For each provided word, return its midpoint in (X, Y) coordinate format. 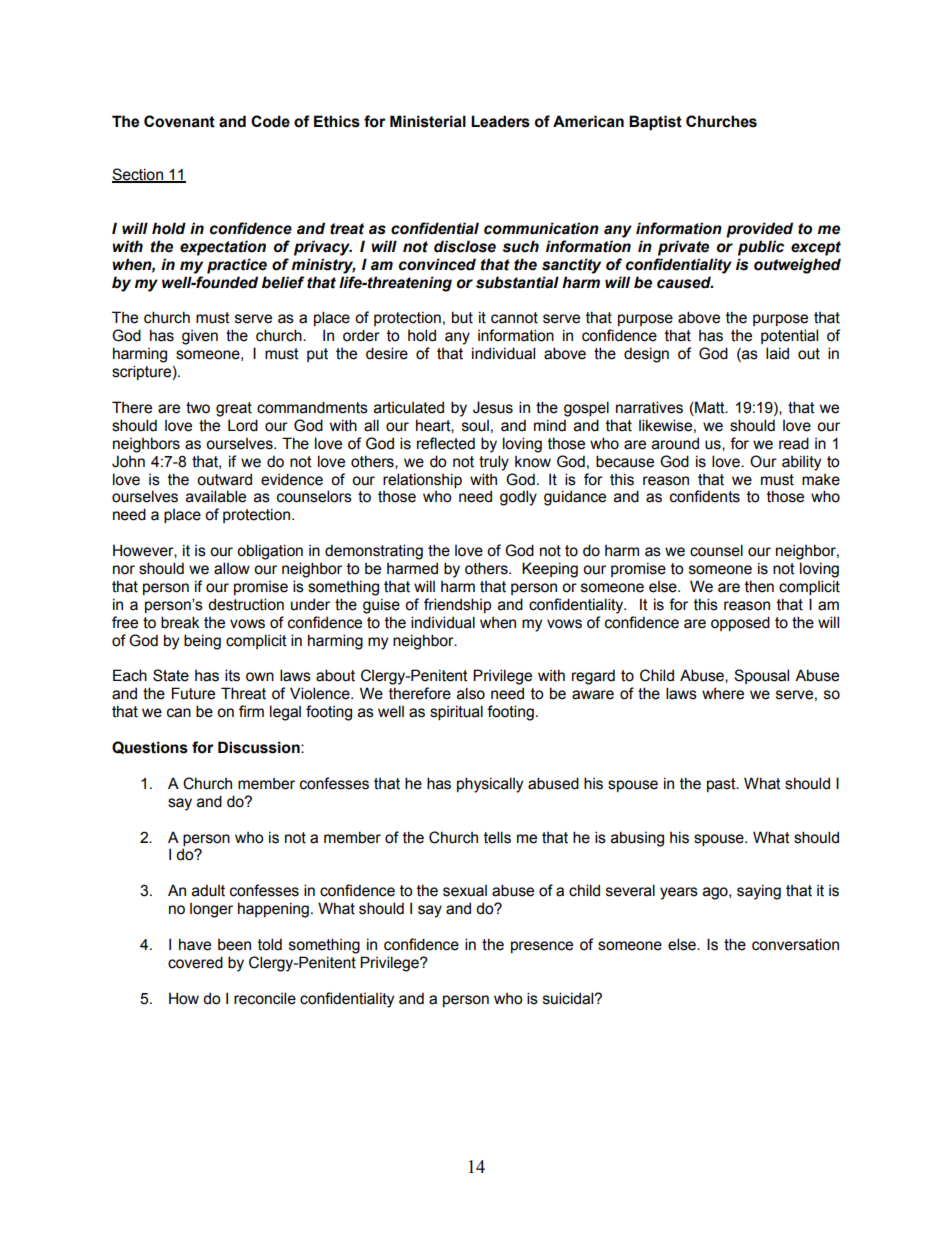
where (723, 694)
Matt (710, 408)
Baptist (655, 123)
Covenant (179, 121)
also (471, 693)
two (198, 408)
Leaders (500, 121)
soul (475, 426)
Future (193, 693)
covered (195, 962)
